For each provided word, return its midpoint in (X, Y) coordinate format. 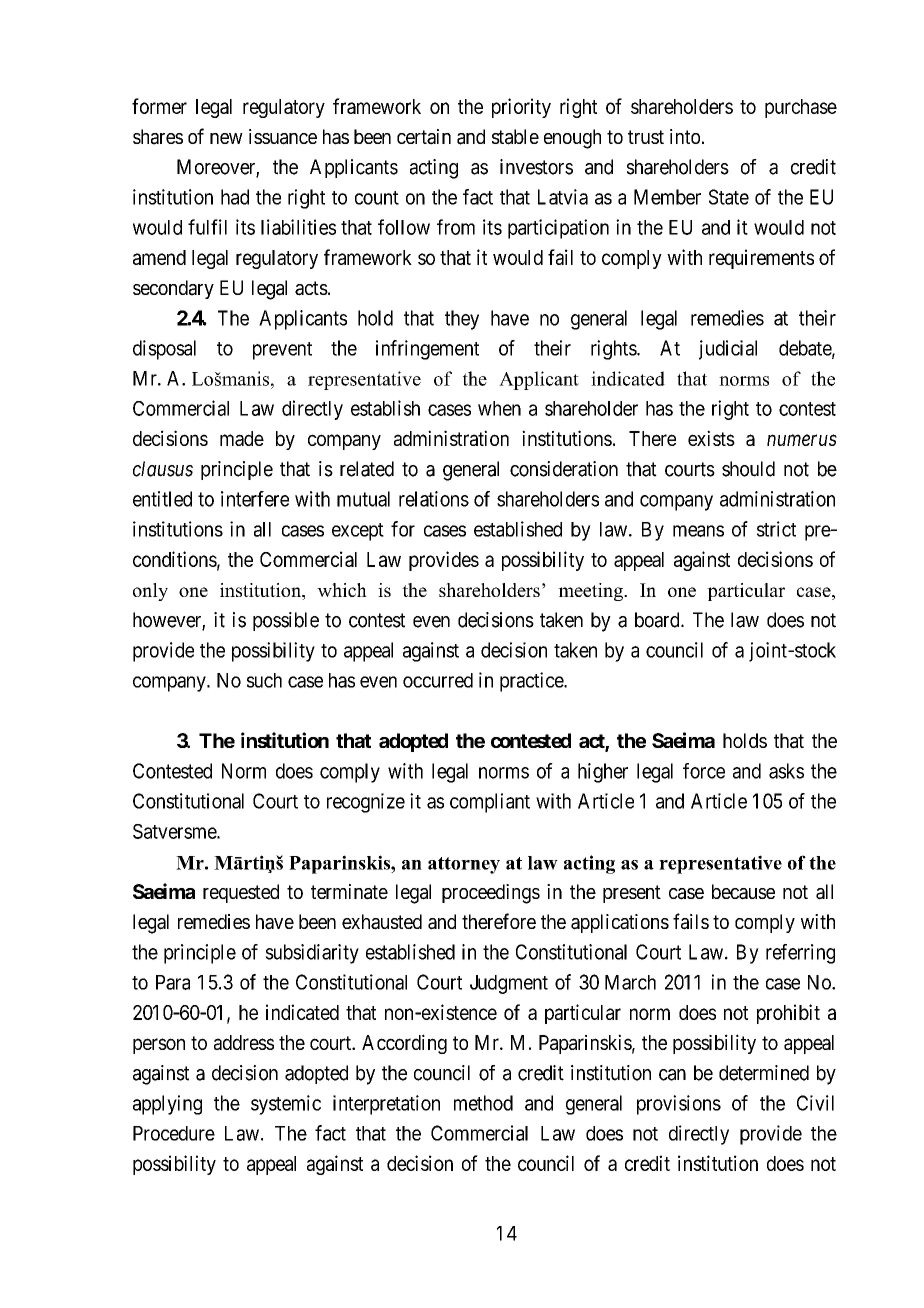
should (748, 469)
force (704, 771)
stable (515, 137)
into (685, 136)
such (264, 680)
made (242, 438)
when (499, 408)
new (226, 138)
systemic (286, 1105)
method (483, 1103)
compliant (490, 803)
